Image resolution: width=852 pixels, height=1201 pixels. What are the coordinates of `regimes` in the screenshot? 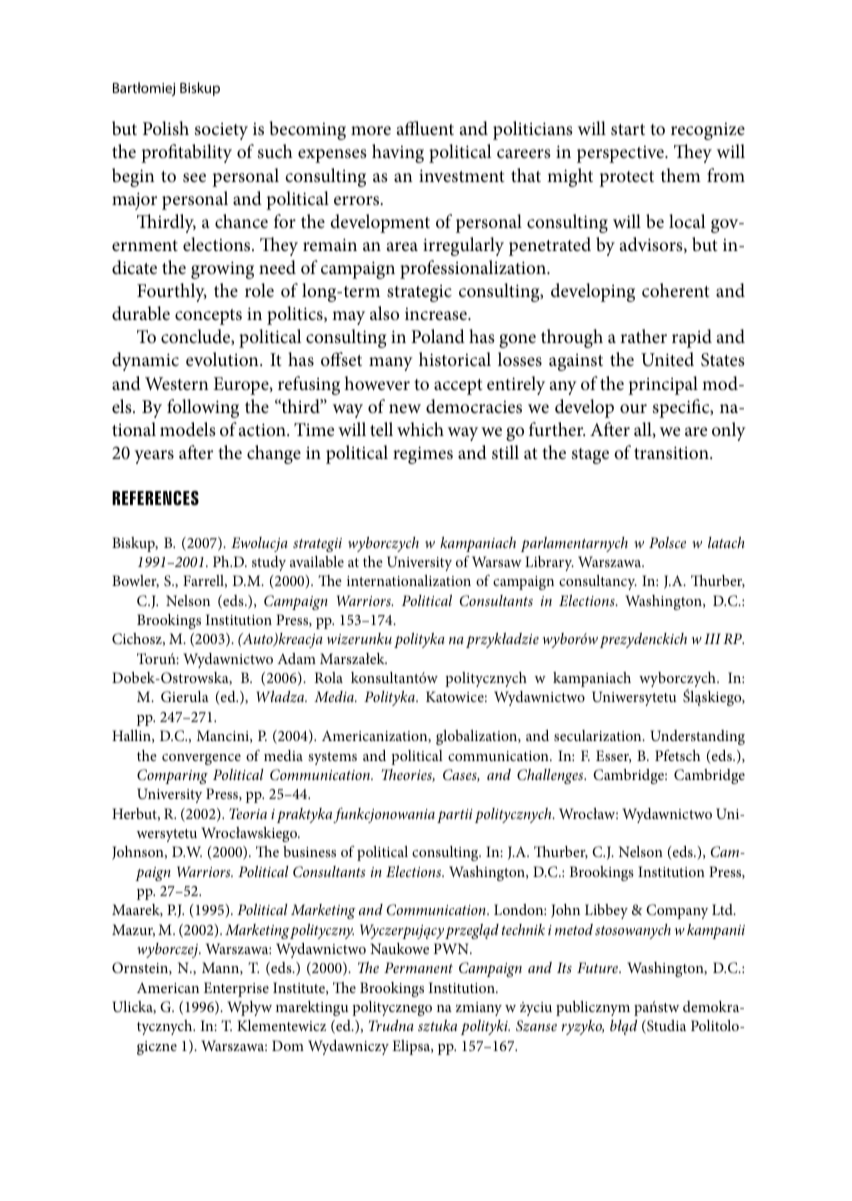 It's located at (423, 455).
